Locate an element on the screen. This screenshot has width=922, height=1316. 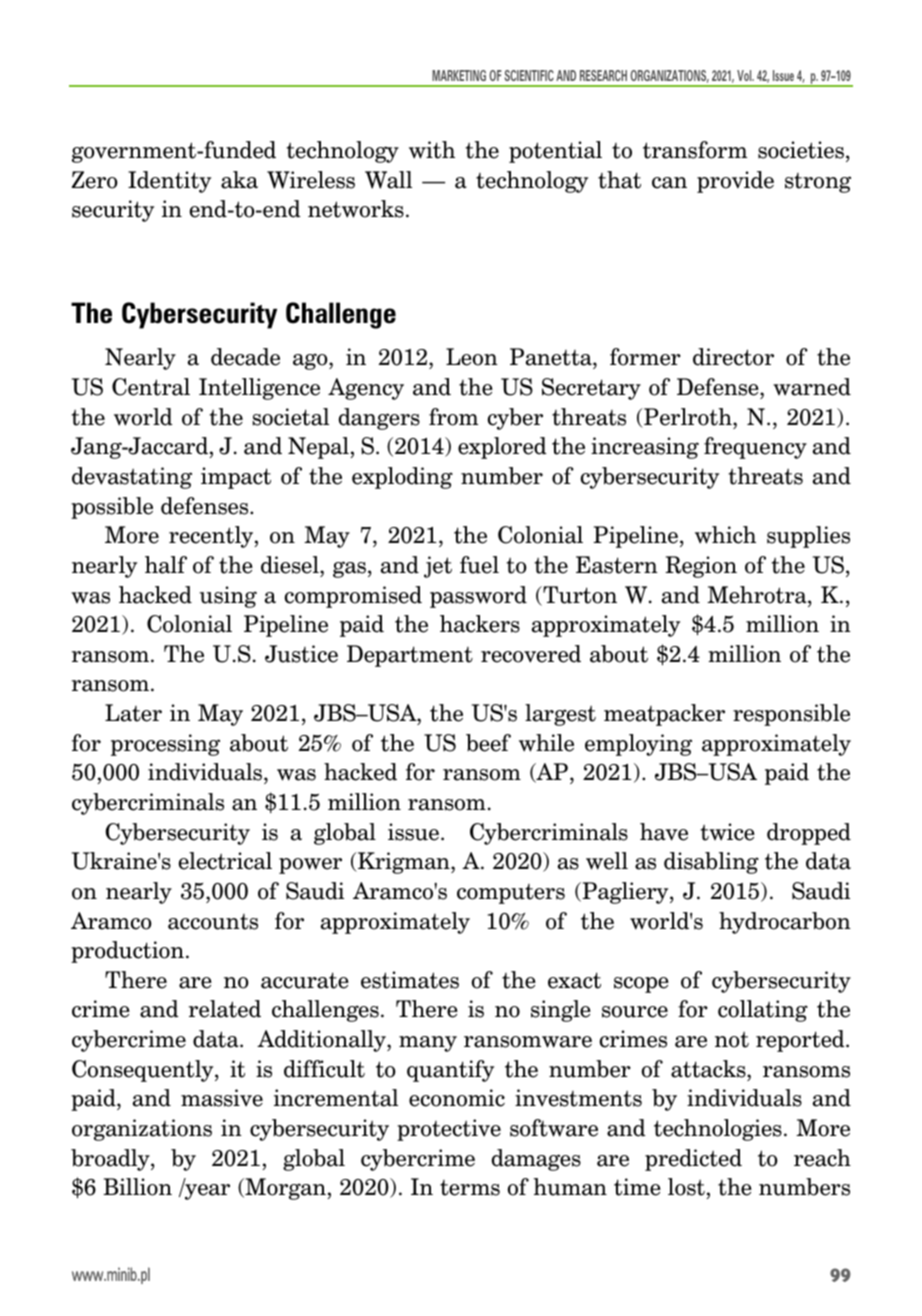
frequency is located at coordinates (755, 448).
